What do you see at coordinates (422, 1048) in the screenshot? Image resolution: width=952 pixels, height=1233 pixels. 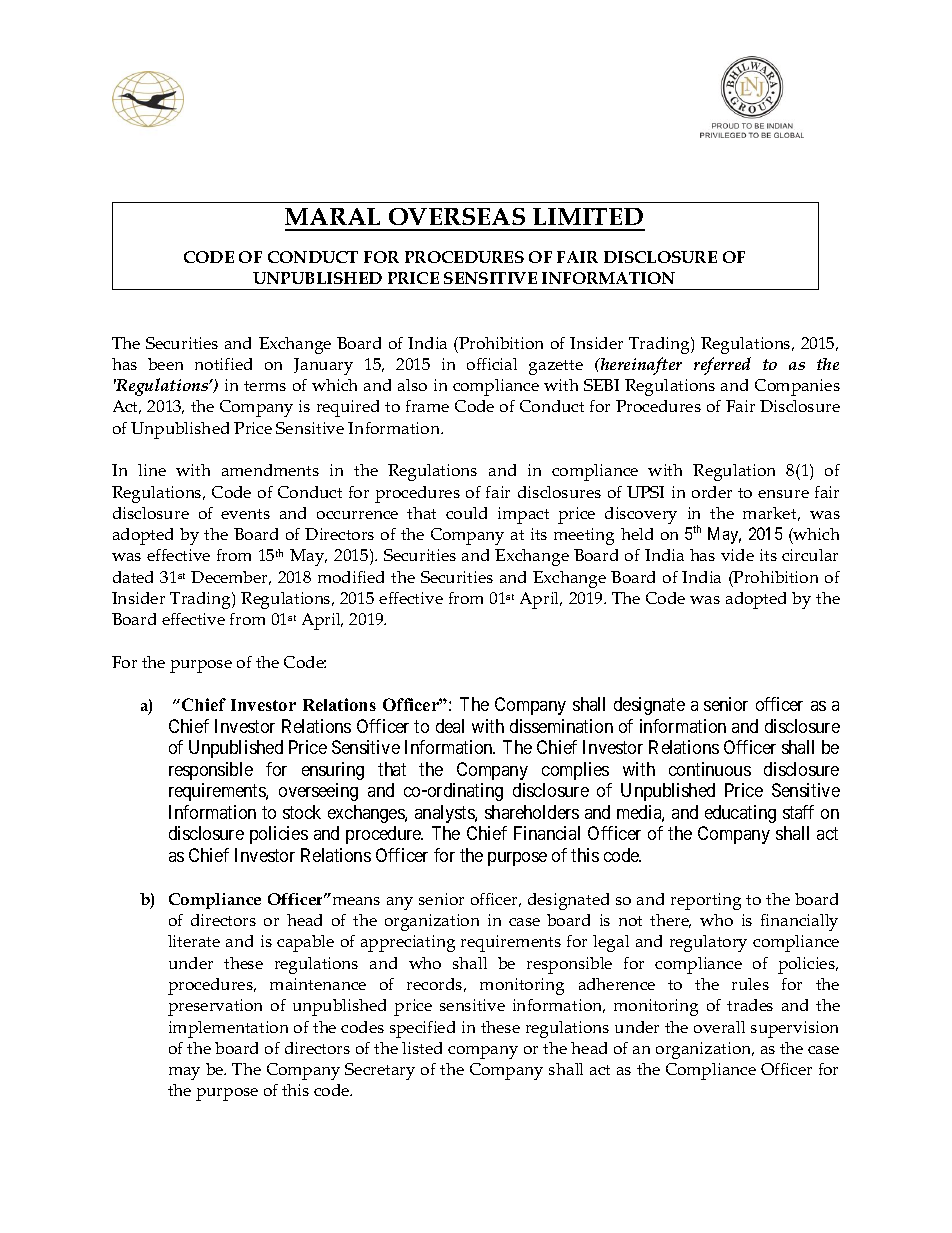 I see `listed` at bounding box center [422, 1048].
